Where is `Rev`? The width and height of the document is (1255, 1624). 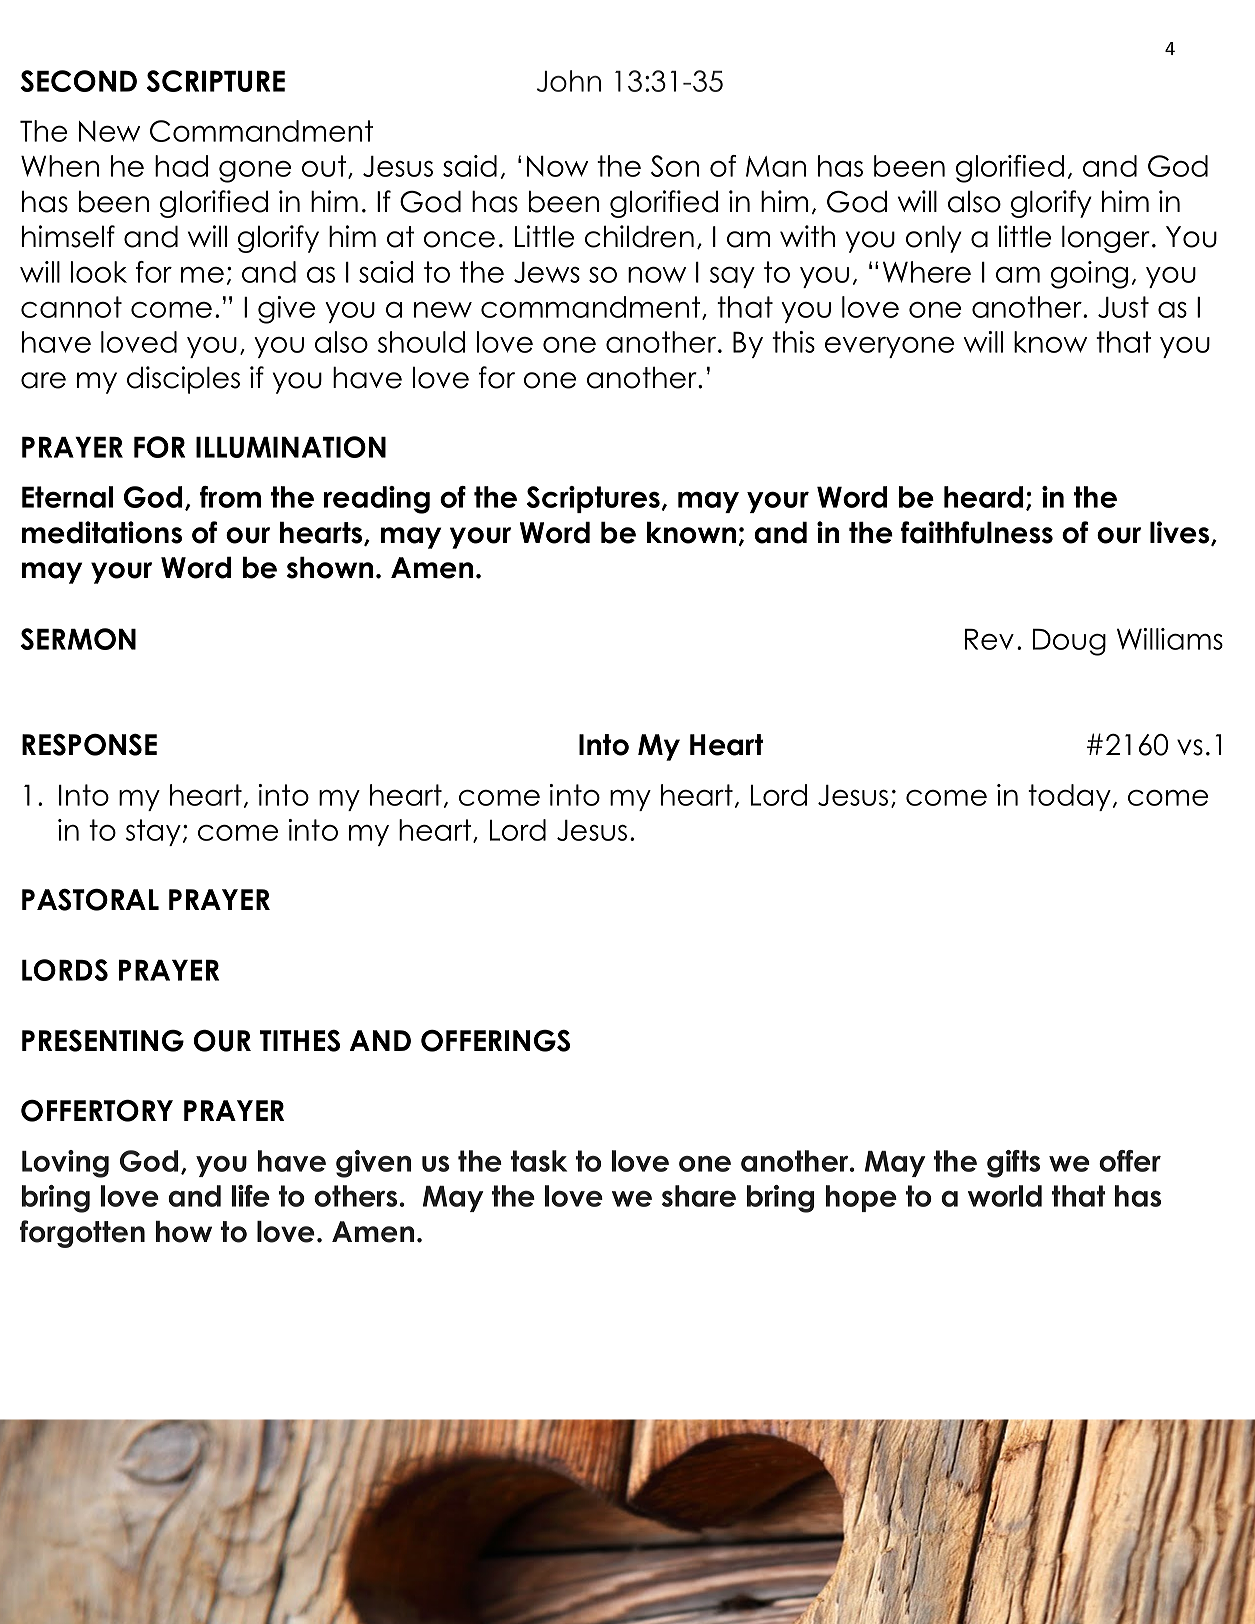 Rev is located at coordinates (989, 639).
